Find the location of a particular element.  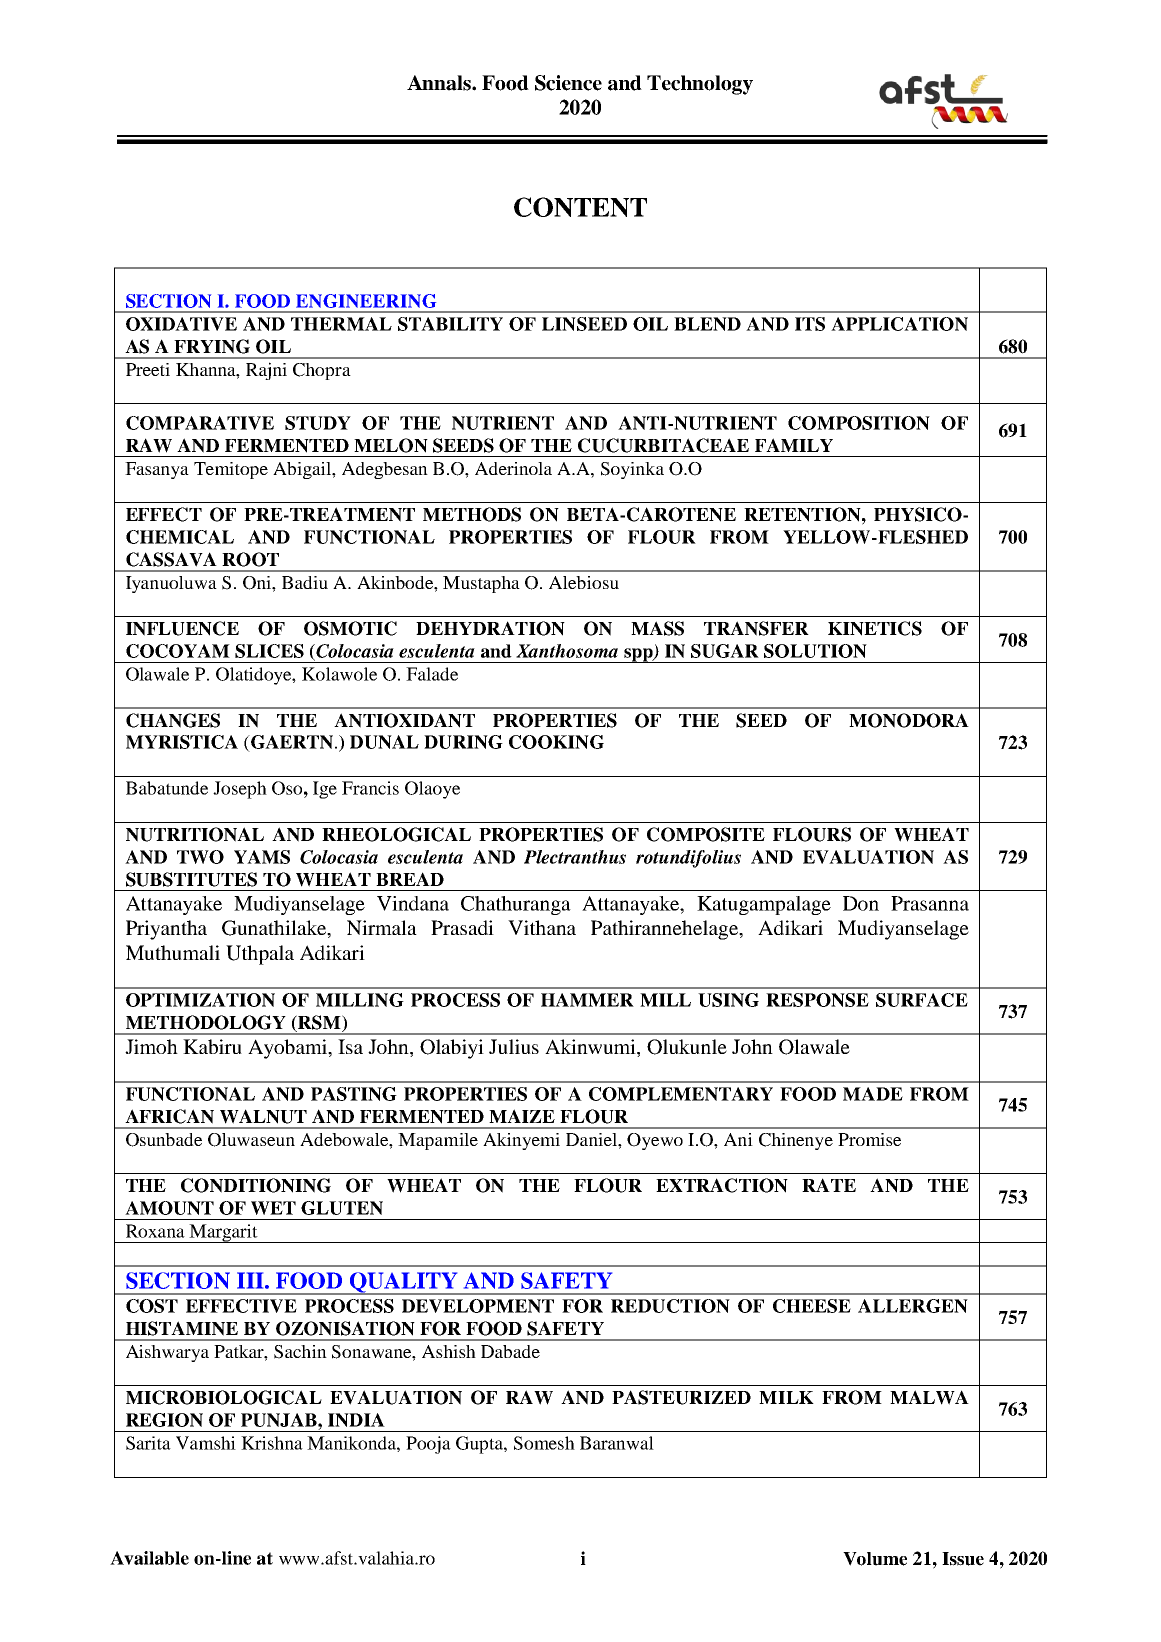

Pooja is located at coordinates (428, 1445).
